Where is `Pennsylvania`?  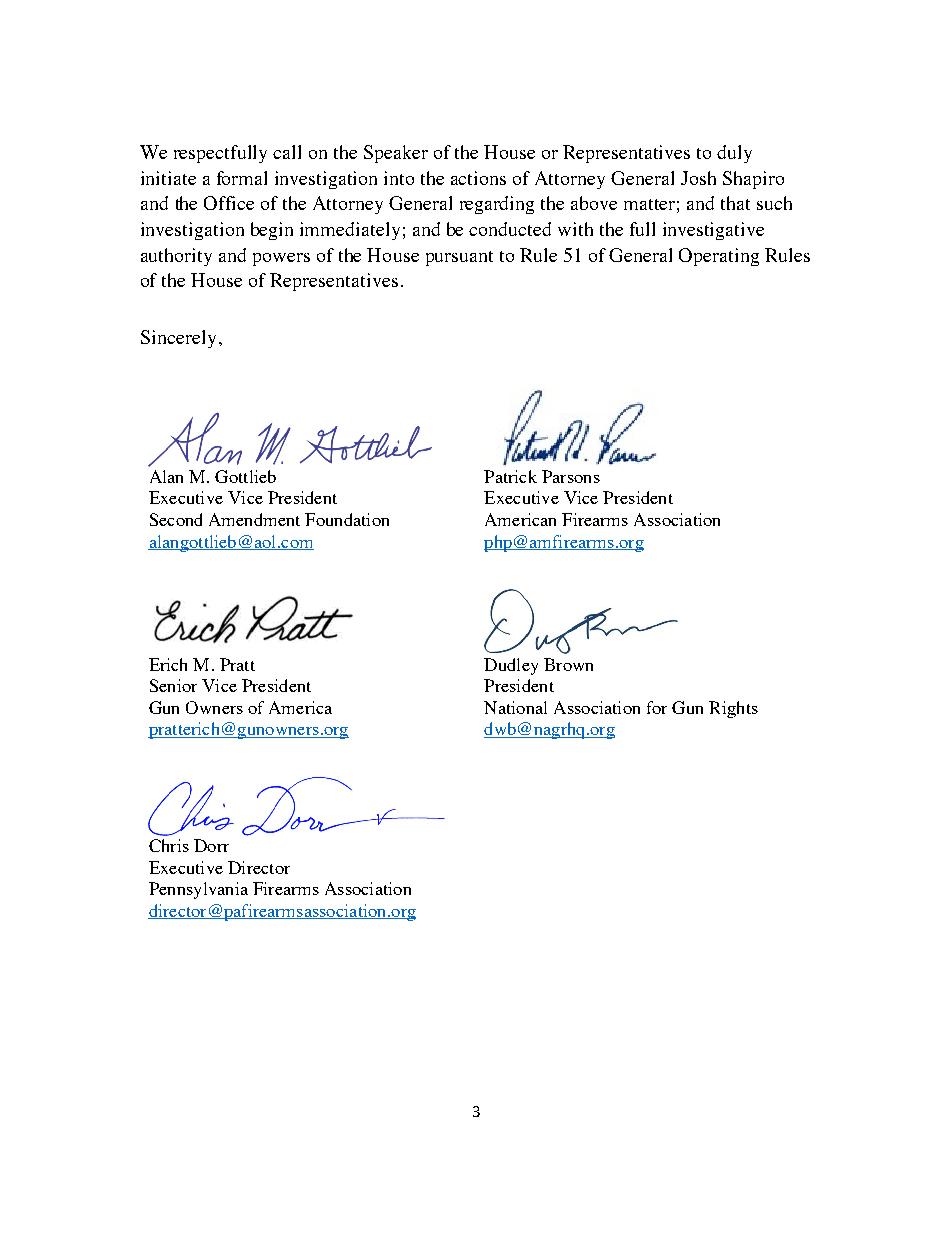 Pennsylvania is located at coordinates (198, 890).
